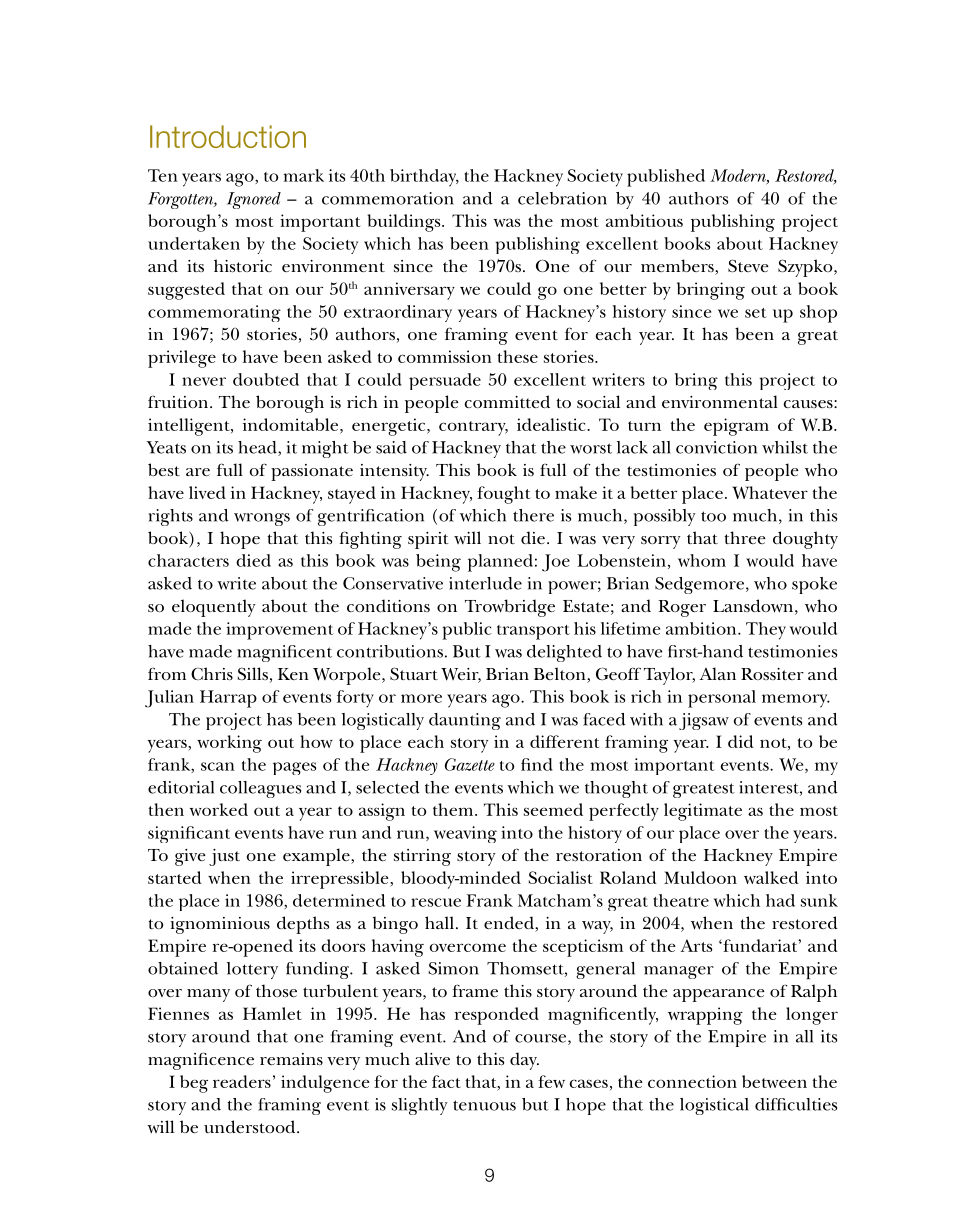 The image size is (961, 1232). I want to click on published, so click(666, 178).
